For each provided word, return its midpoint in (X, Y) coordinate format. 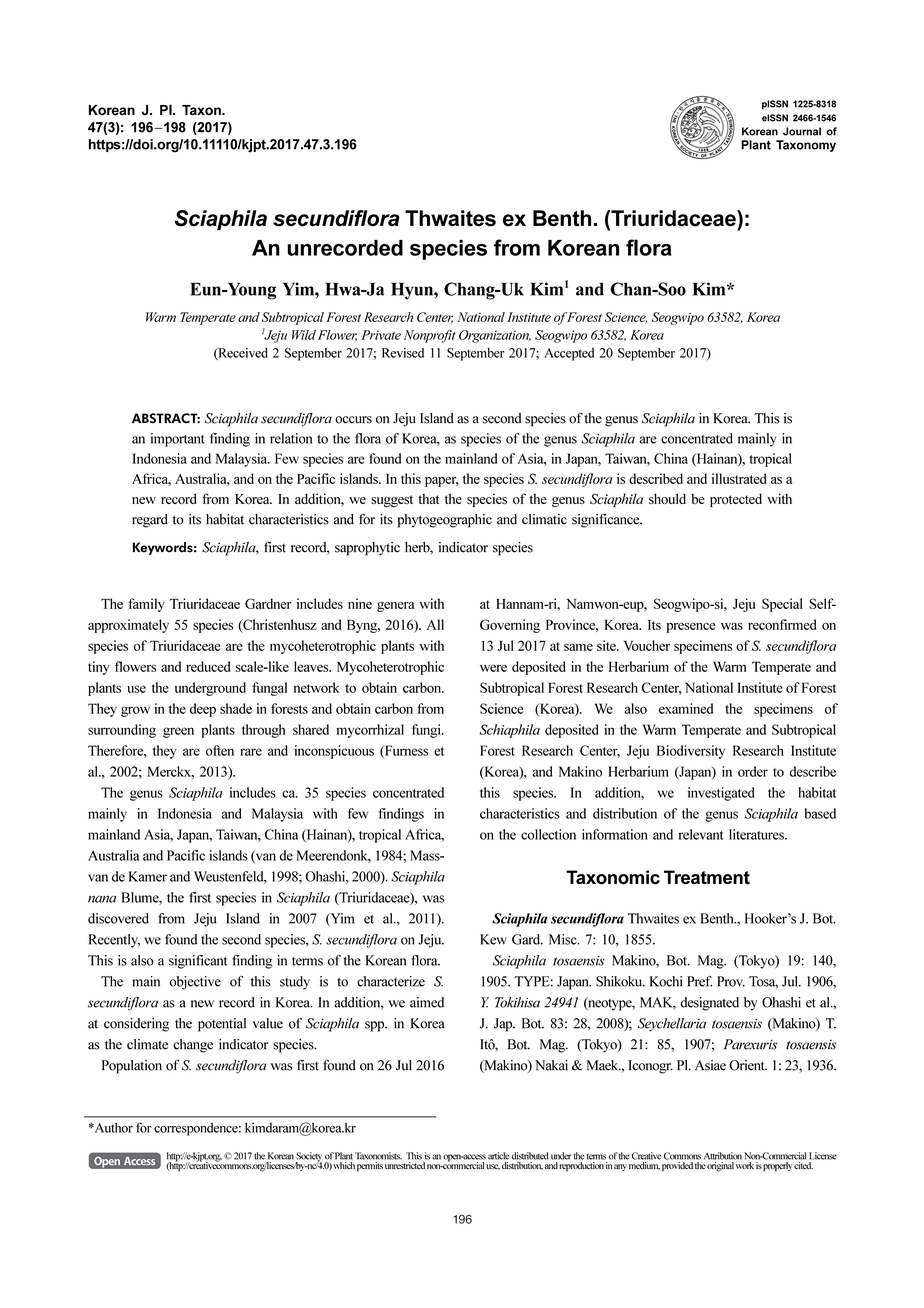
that (428, 498)
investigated (721, 794)
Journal (802, 131)
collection (548, 834)
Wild (304, 335)
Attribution (723, 1156)
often (220, 750)
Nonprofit (430, 336)
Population (132, 1067)
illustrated (739, 478)
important (178, 440)
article (498, 1156)
